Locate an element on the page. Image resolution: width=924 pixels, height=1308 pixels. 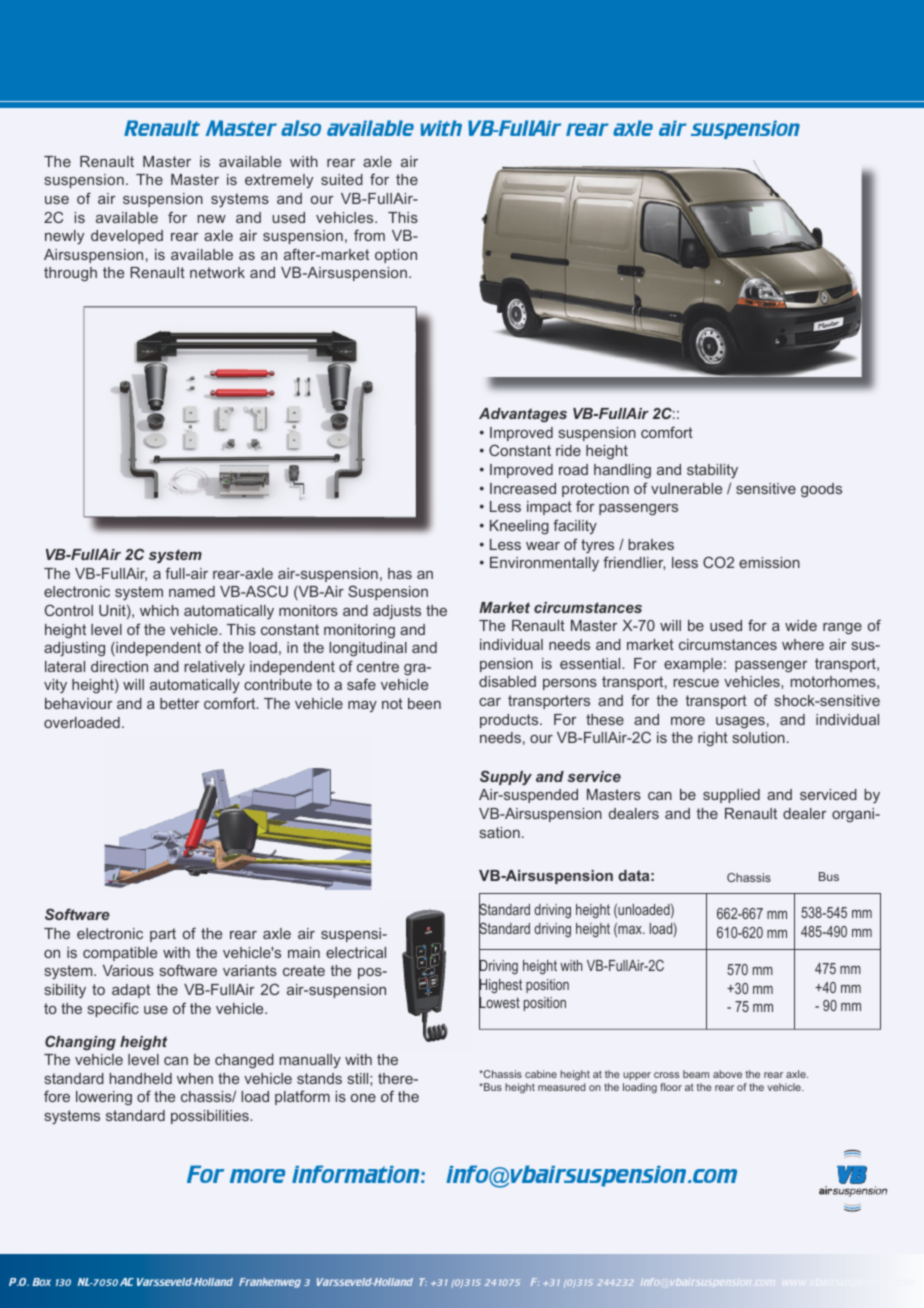
above is located at coordinates (727, 1074).
